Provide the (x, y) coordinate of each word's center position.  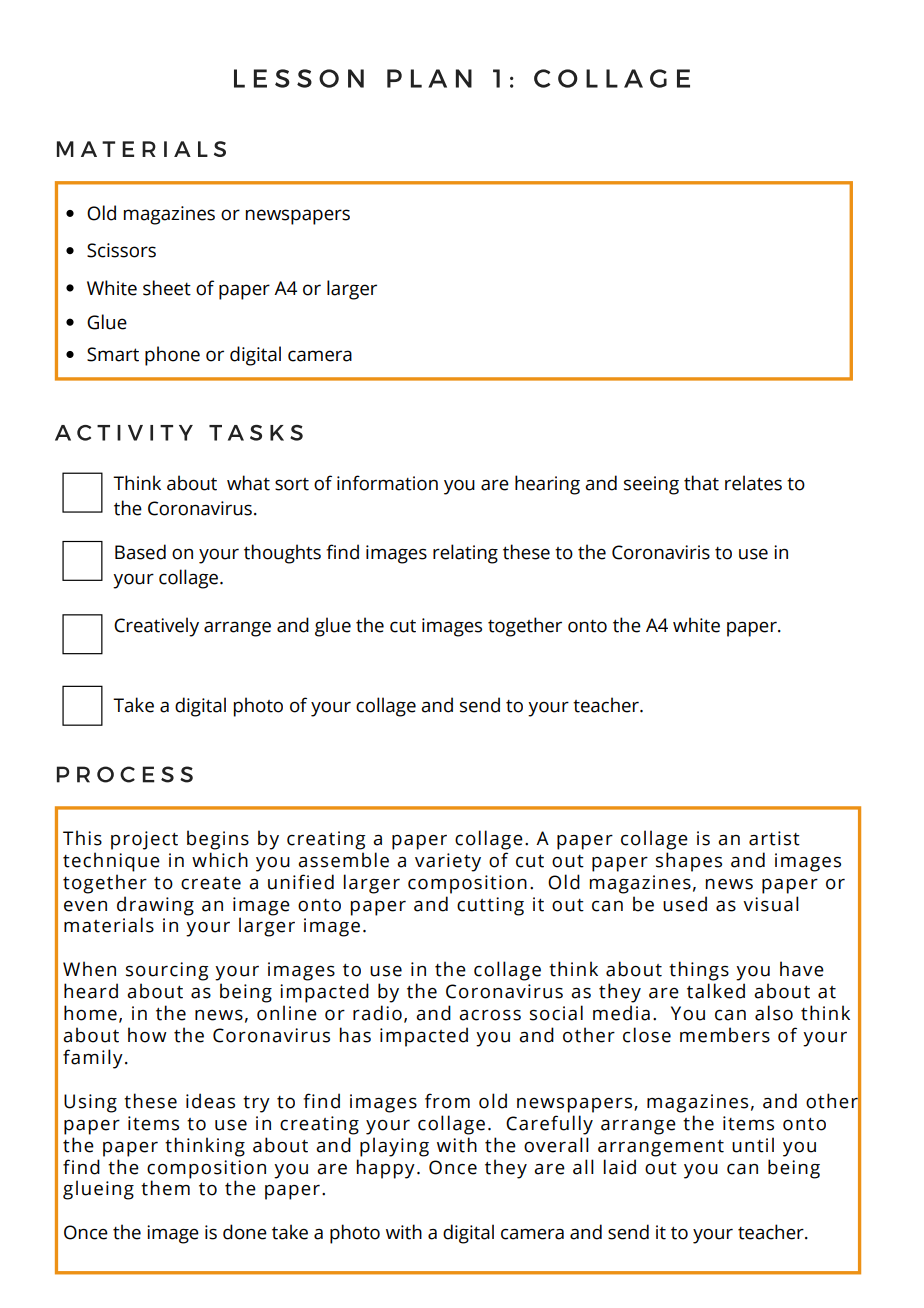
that (701, 483)
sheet (167, 288)
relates (753, 483)
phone (172, 356)
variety (448, 862)
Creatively (156, 627)
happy (386, 1169)
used (685, 904)
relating (465, 554)
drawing (155, 906)
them (165, 1188)
